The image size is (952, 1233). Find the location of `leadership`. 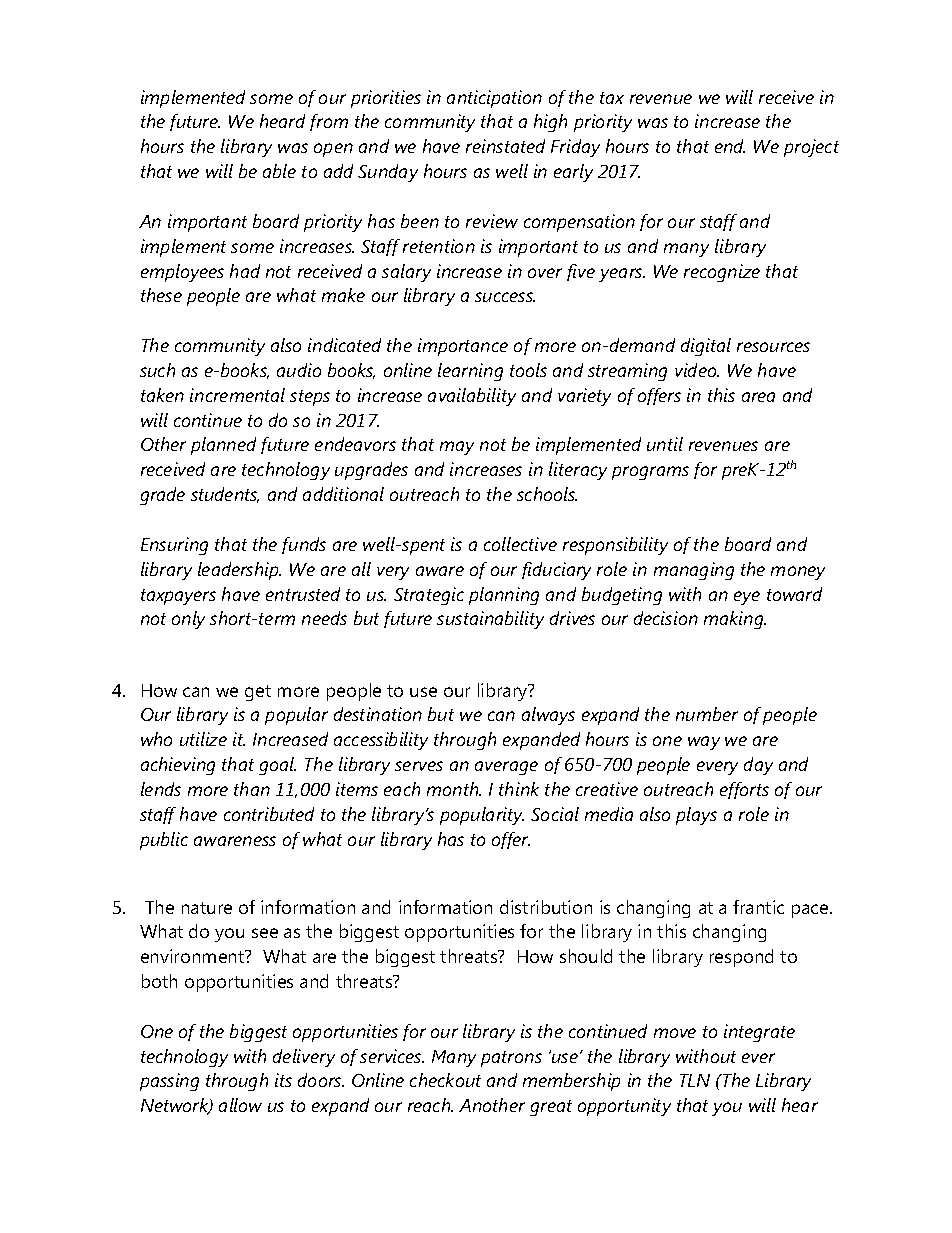

leadership is located at coordinates (239, 571).
